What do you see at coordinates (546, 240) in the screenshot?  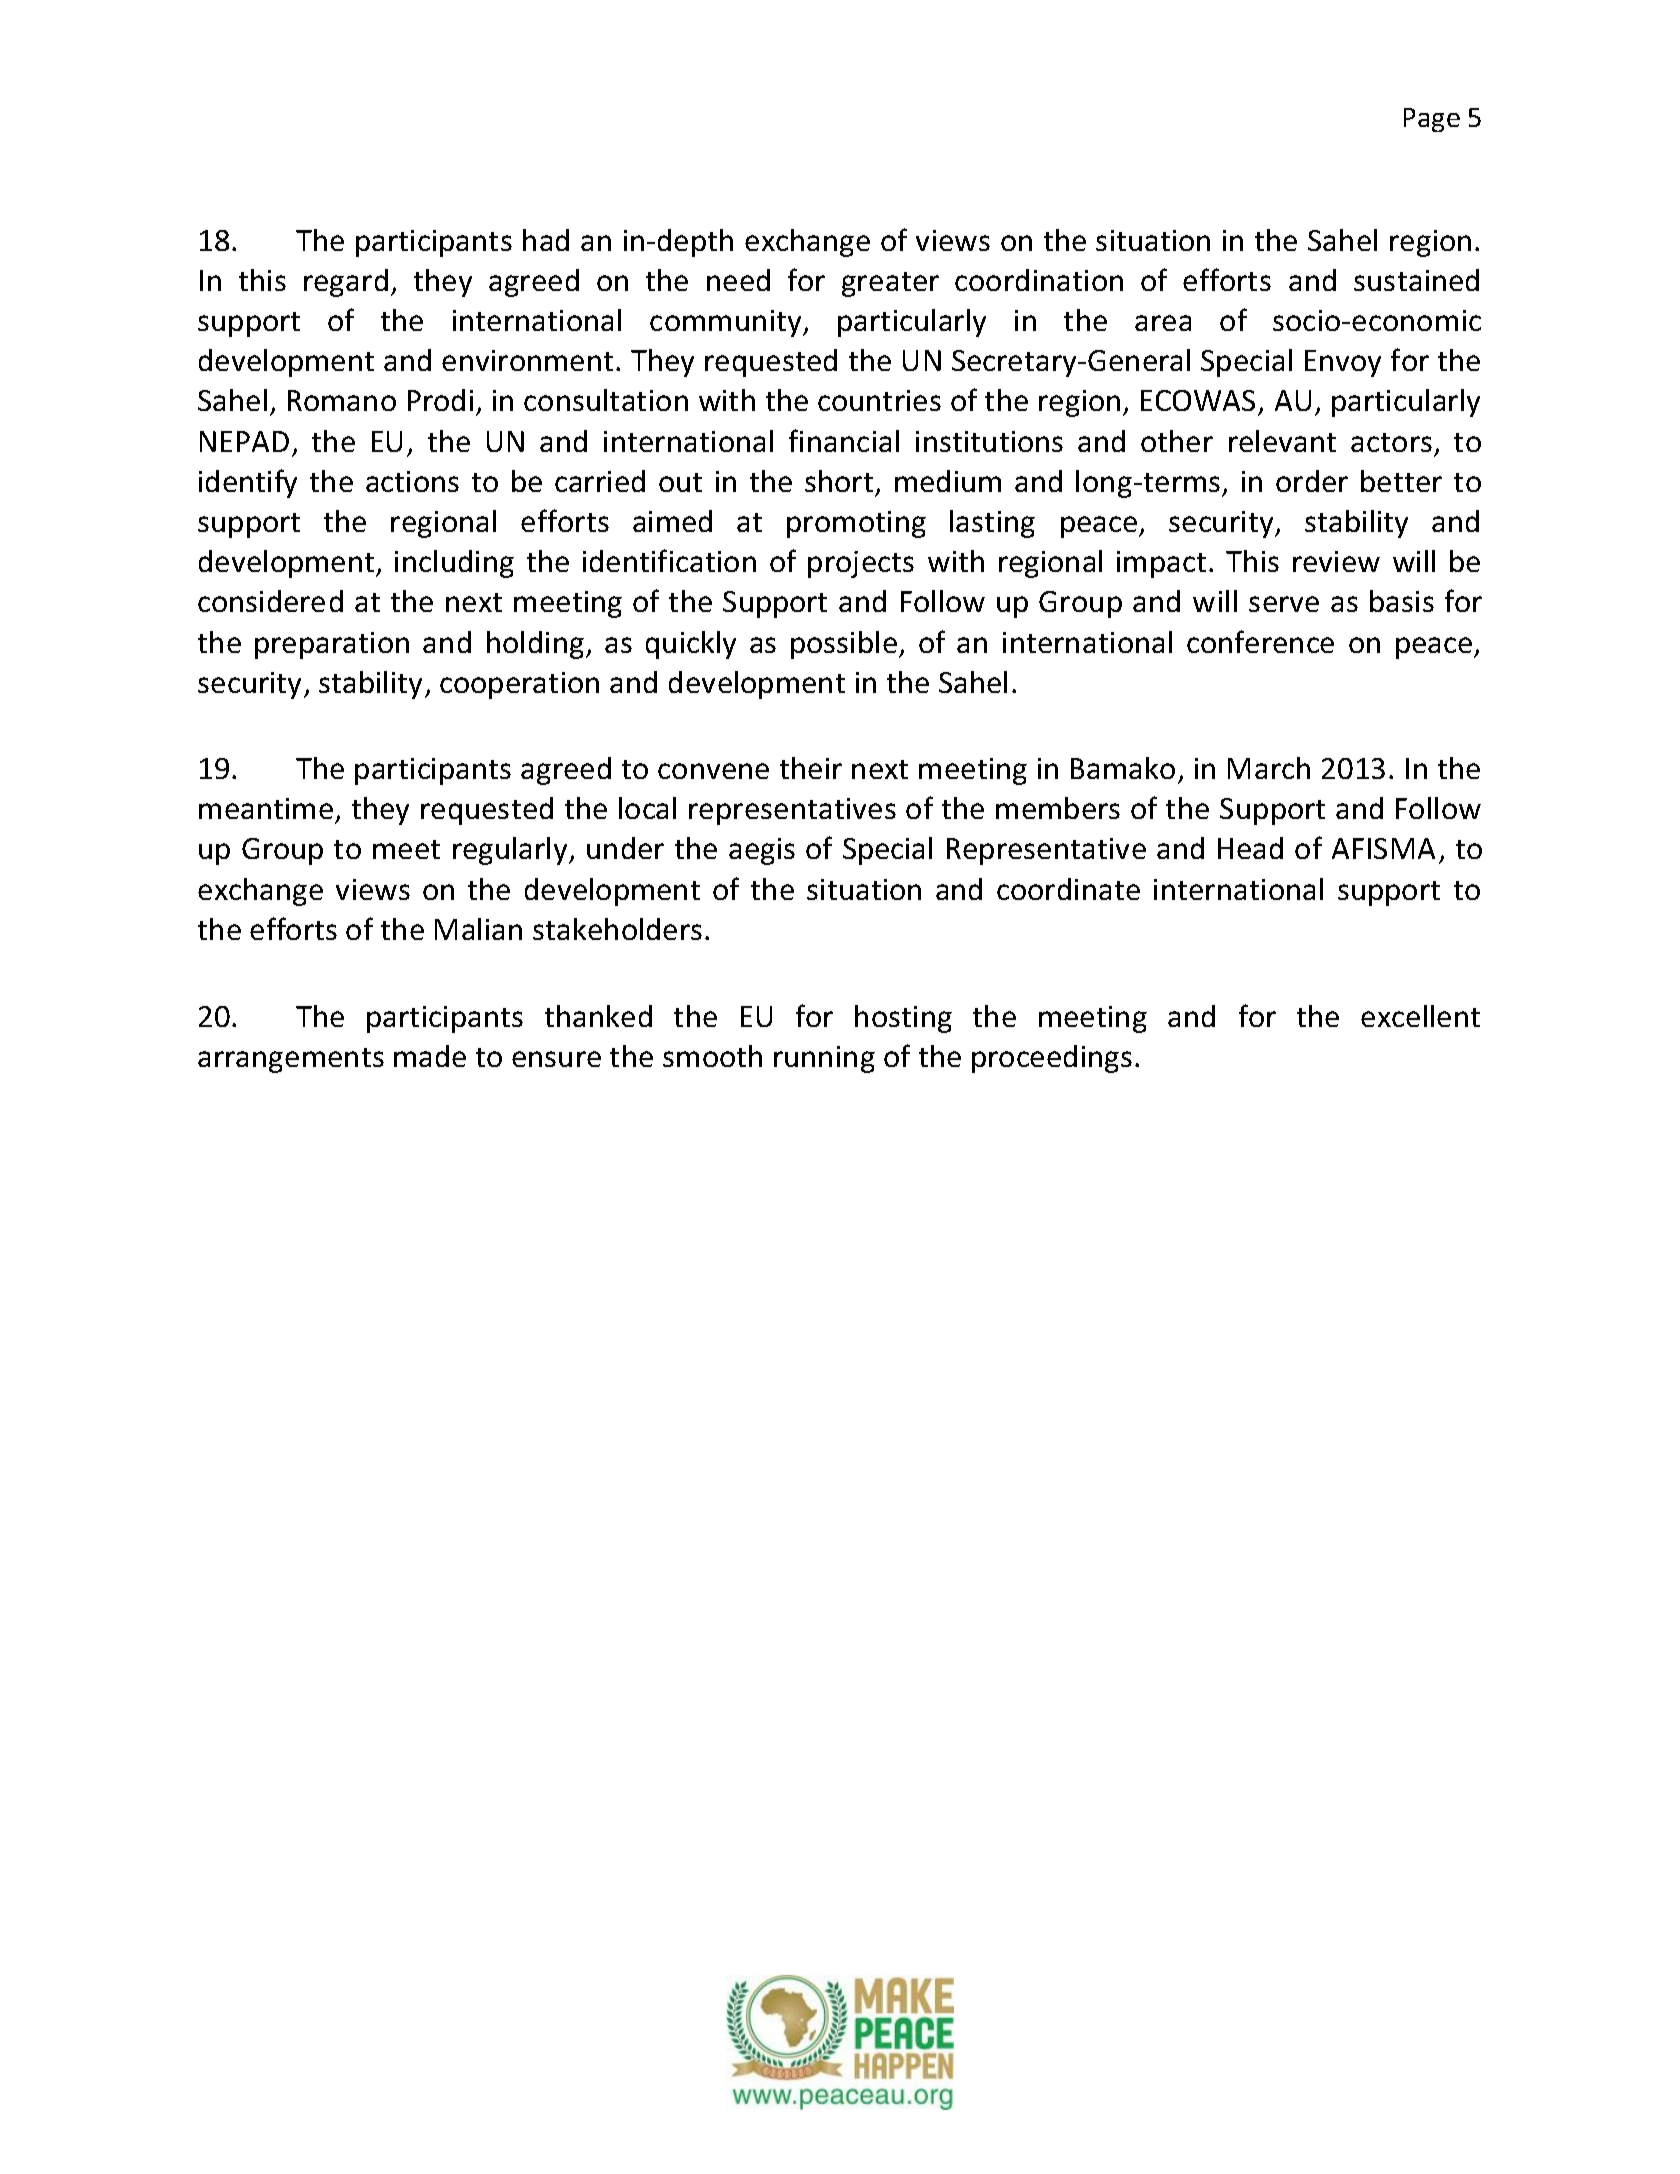 I see `had` at bounding box center [546, 240].
